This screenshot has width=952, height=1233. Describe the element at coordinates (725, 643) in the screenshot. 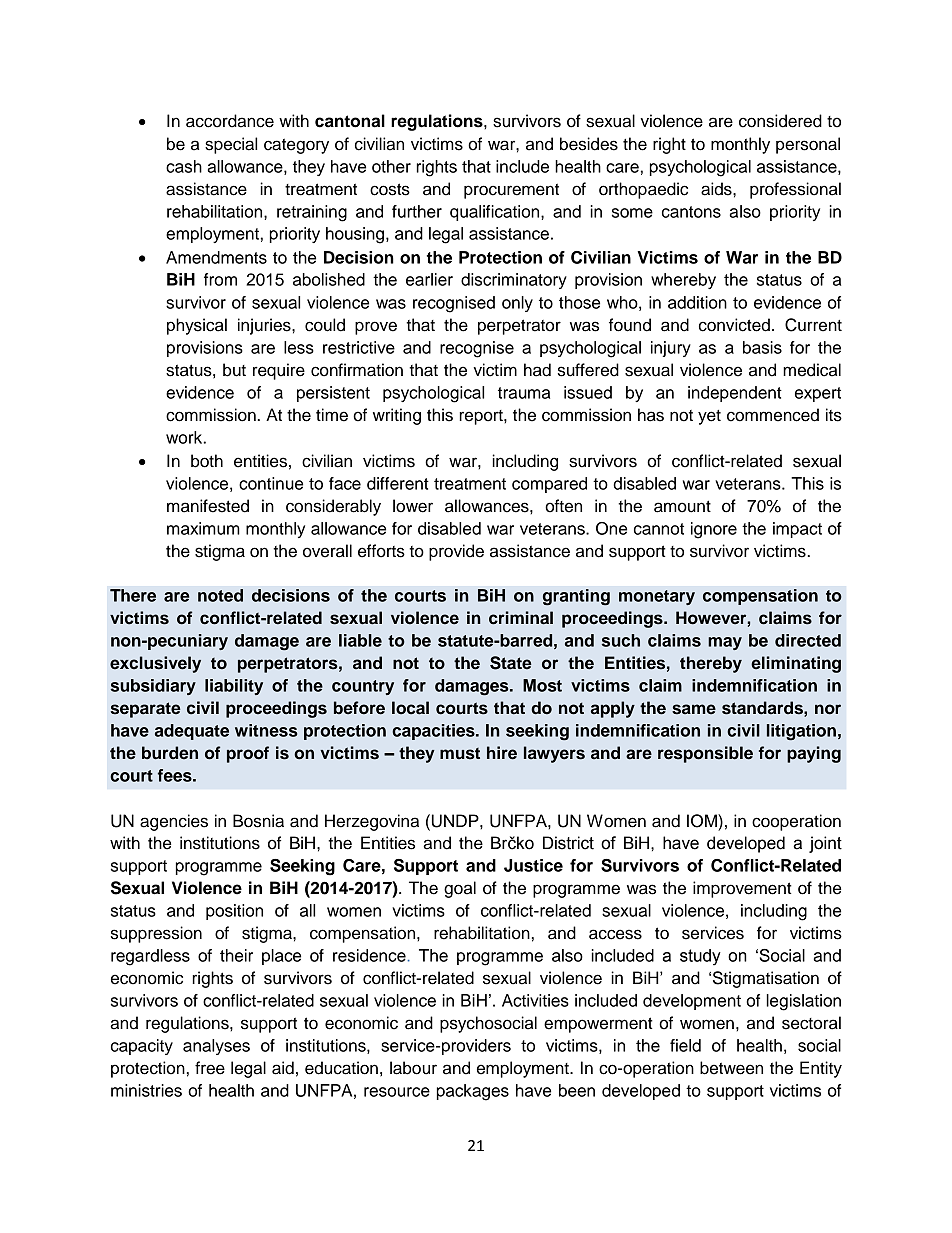

I see `may` at that location.
